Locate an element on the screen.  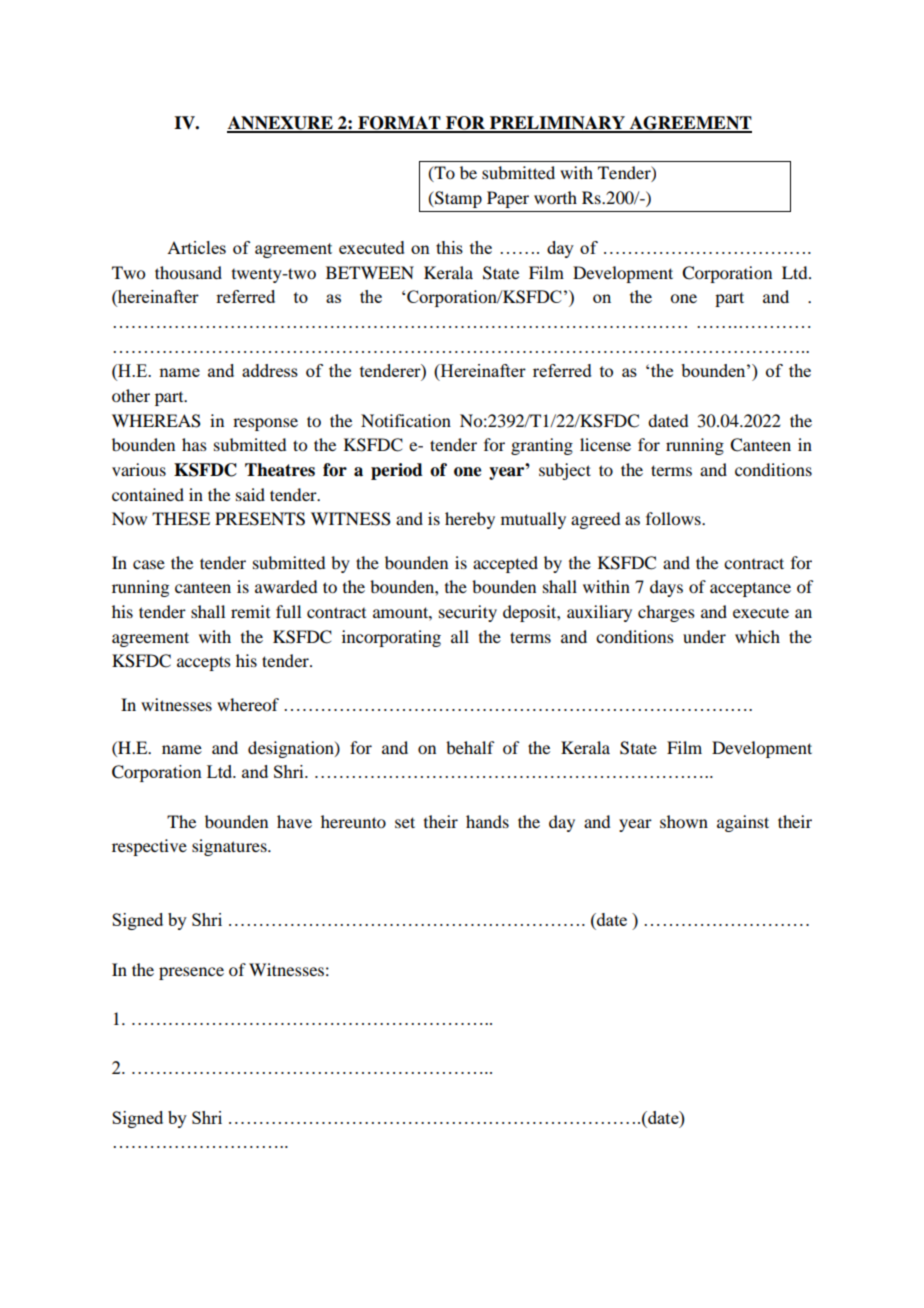
FORMAT is located at coordinates (399, 124).
